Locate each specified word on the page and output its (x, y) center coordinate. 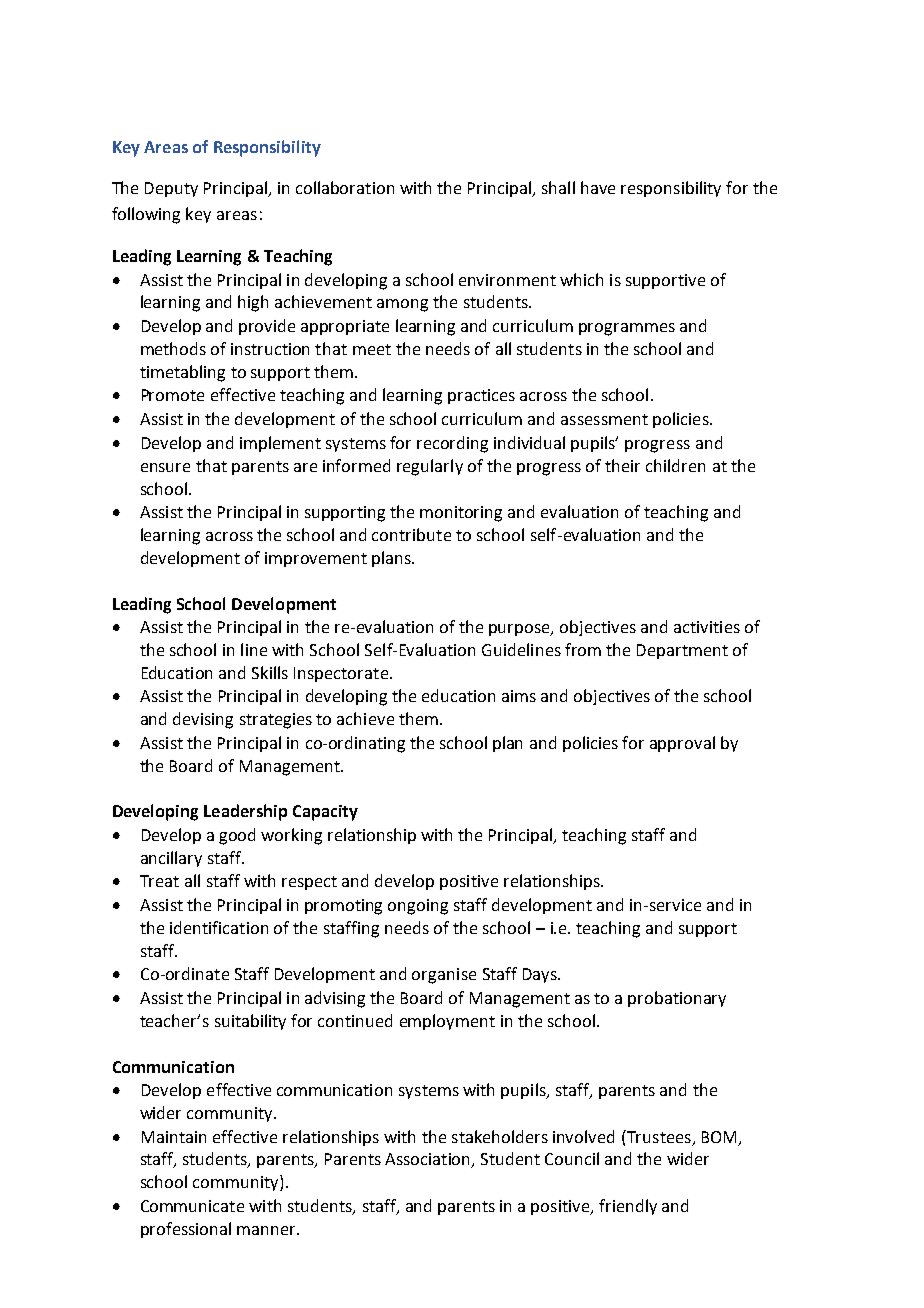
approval (682, 744)
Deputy (171, 189)
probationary (677, 999)
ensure (165, 467)
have (598, 187)
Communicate (192, 1206)
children (675, 465)
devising (203, 720)
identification (219, 927)
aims (519, 696)
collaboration (345, 187)
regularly (430, 467)
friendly (628, 1207)
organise (444, 976)
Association (429, 1160)
